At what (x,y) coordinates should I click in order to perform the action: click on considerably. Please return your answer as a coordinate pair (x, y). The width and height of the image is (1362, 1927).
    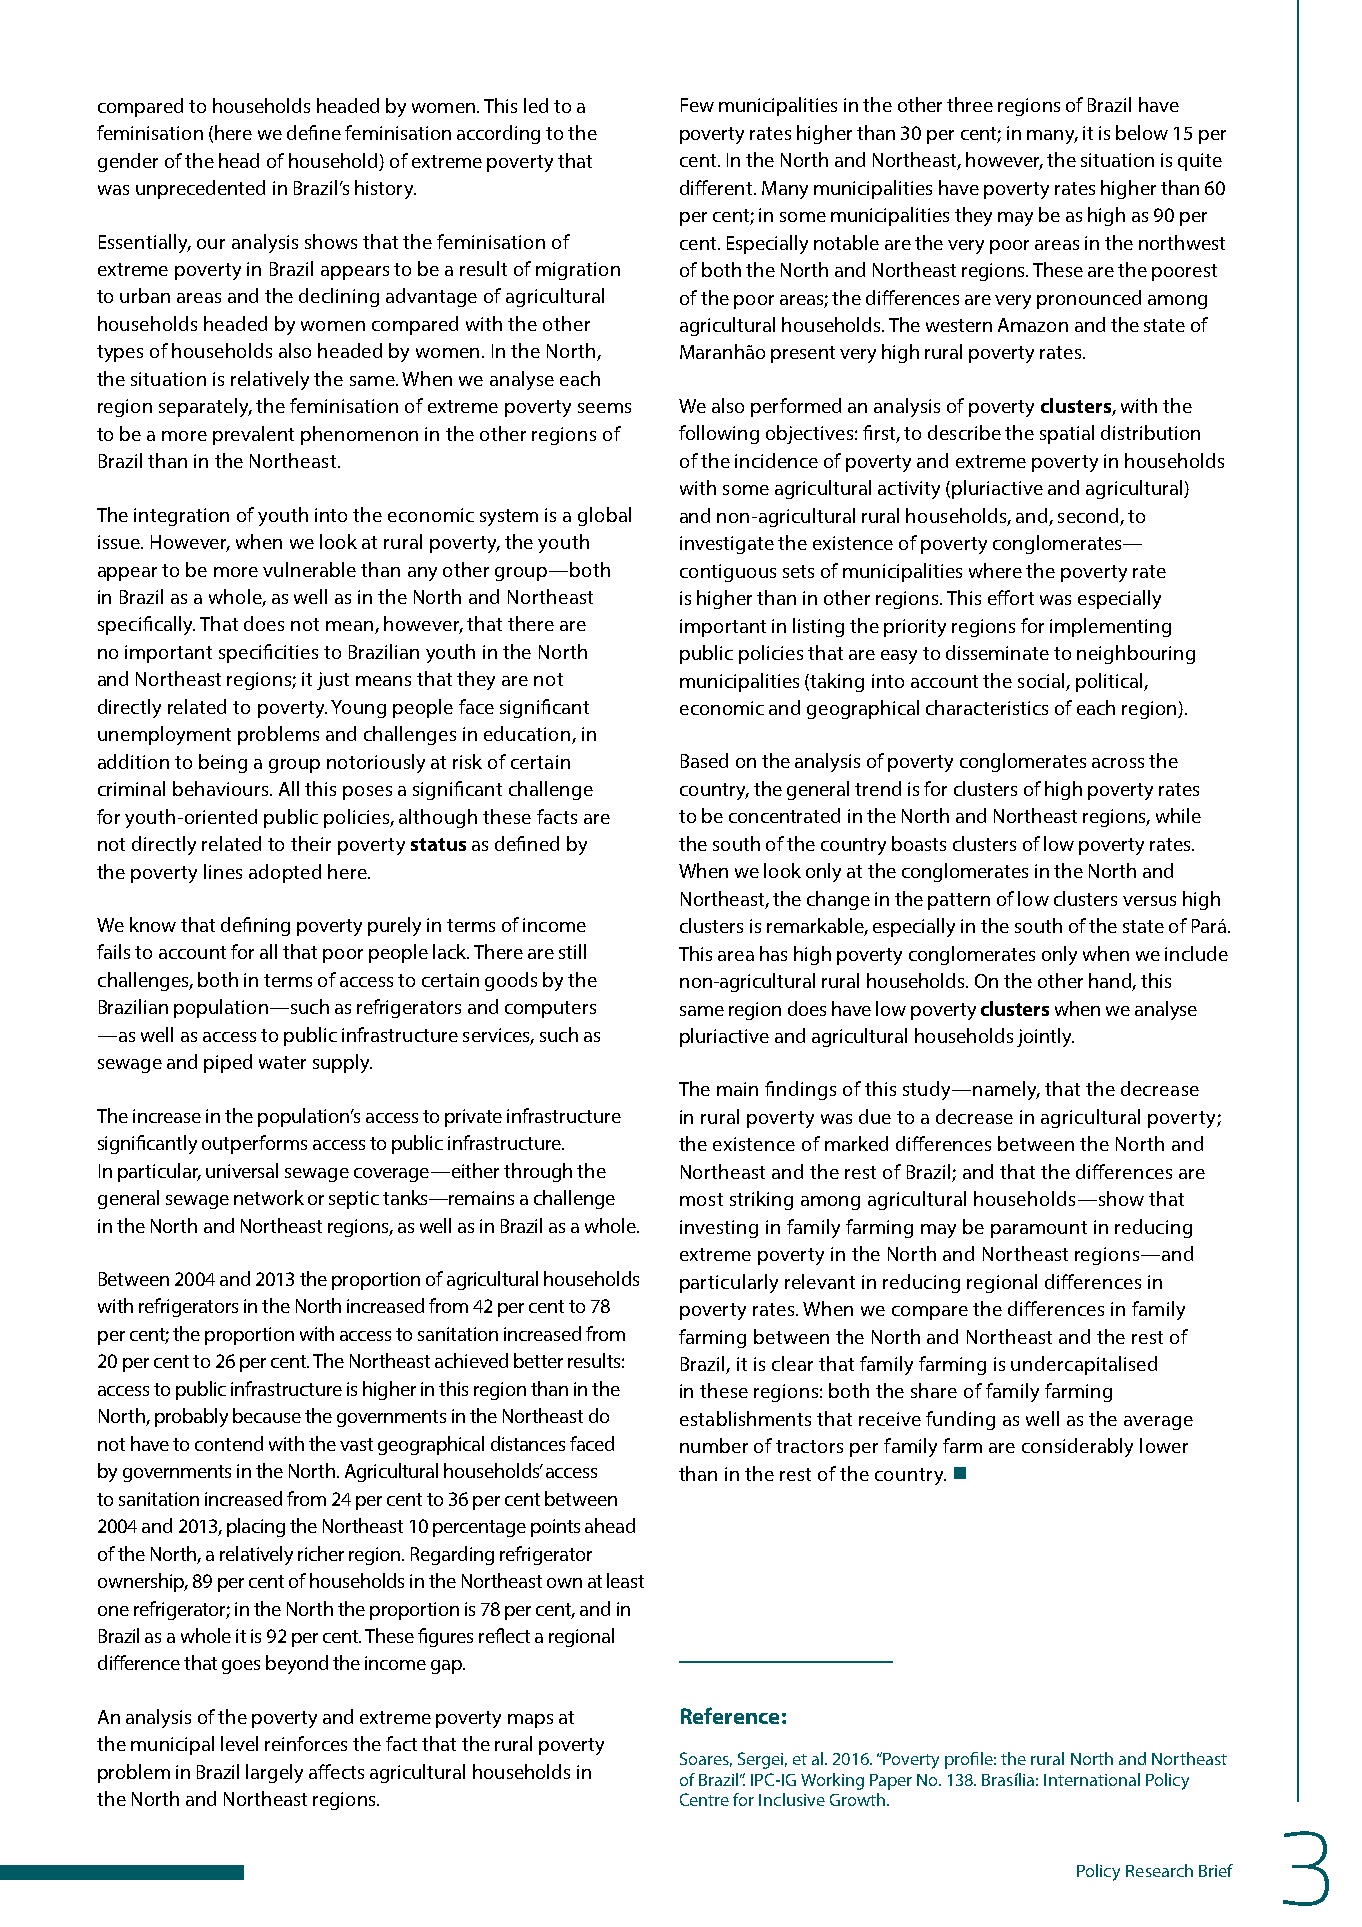
    Looking at the image, I should click on (1077, 1447).
